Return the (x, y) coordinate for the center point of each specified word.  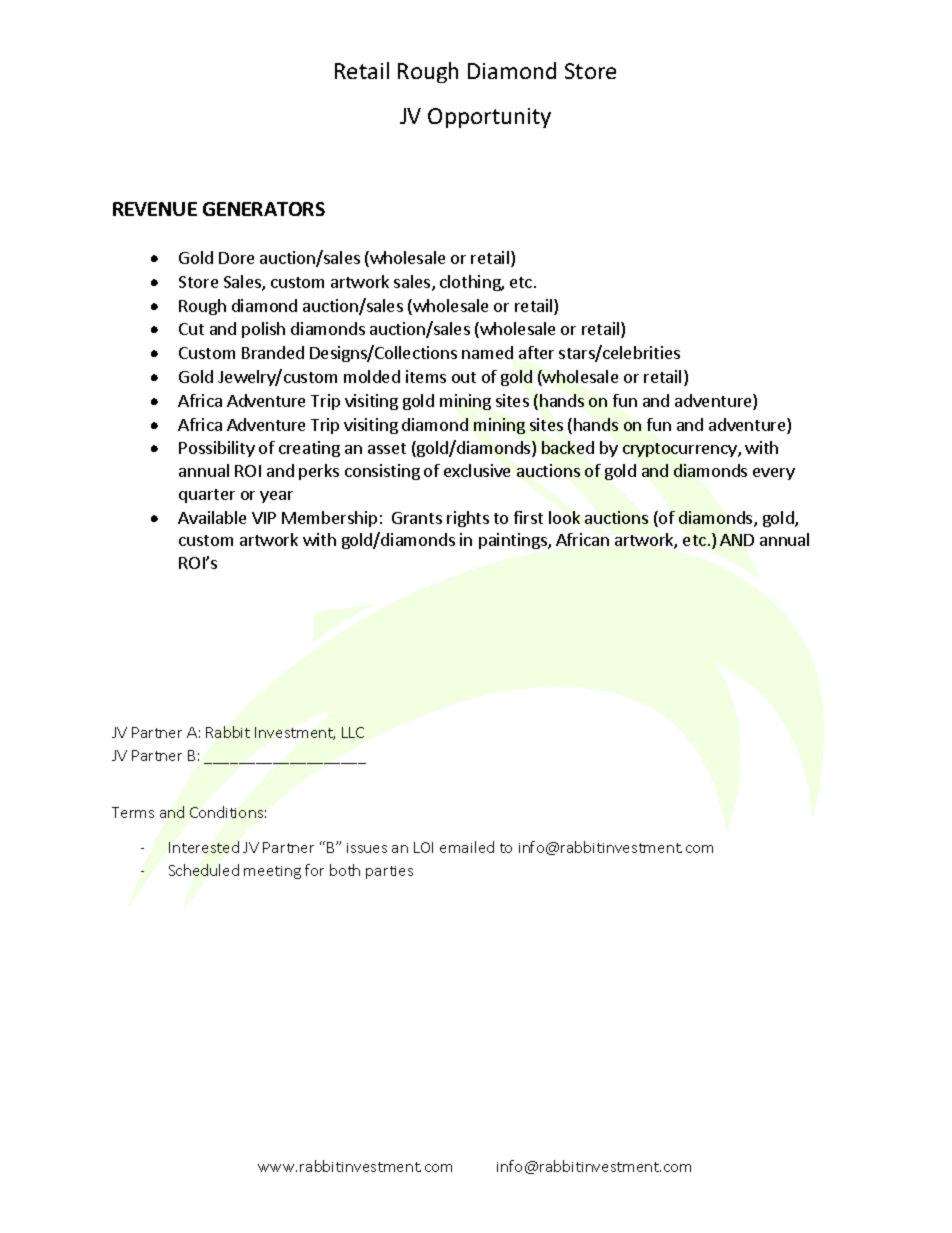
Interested (204, 847)
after (536, 352)
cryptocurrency (681, 450)
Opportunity (489, 118)
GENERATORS (264, 209)
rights (468, 519)
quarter (207, 496)
